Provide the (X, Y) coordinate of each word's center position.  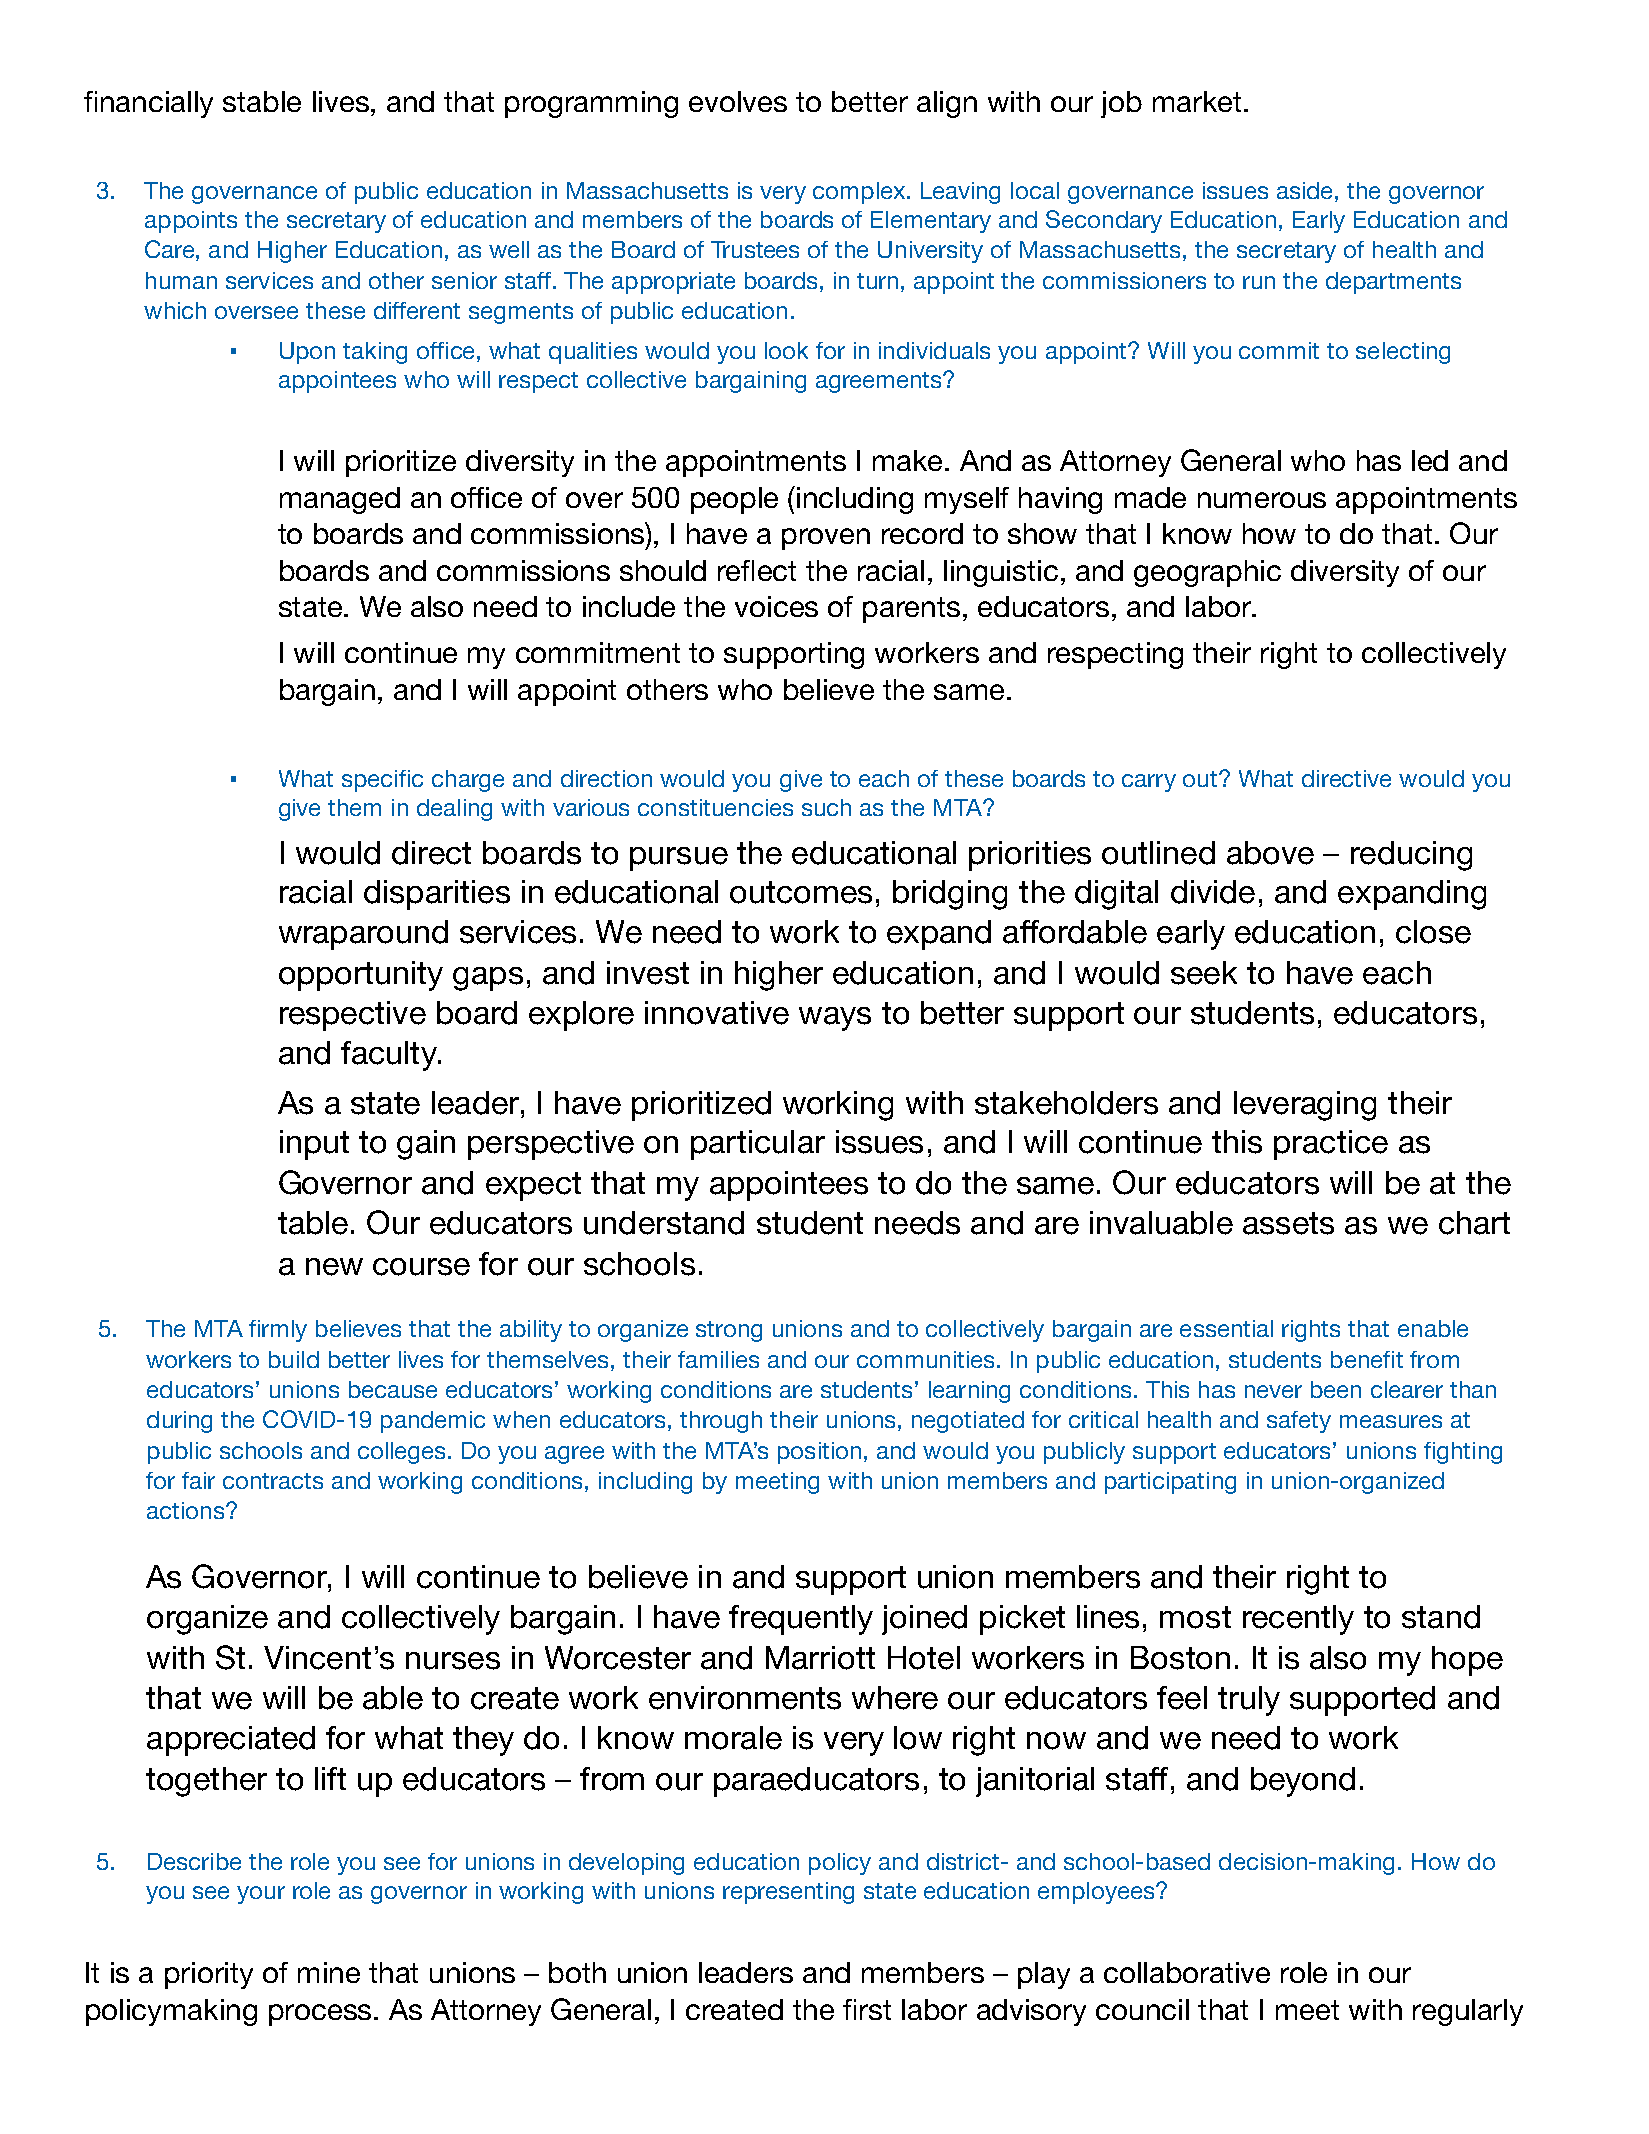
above (1270, 853)
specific (382, 781)
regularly (1468, 2012)
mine (329, 1972)
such (826, 807)
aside (1304, 190)
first (867, 2009)
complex (860, 193)
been (1336, 1389)
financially (148, 104)
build (294, 1359)
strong (729, 1331)
